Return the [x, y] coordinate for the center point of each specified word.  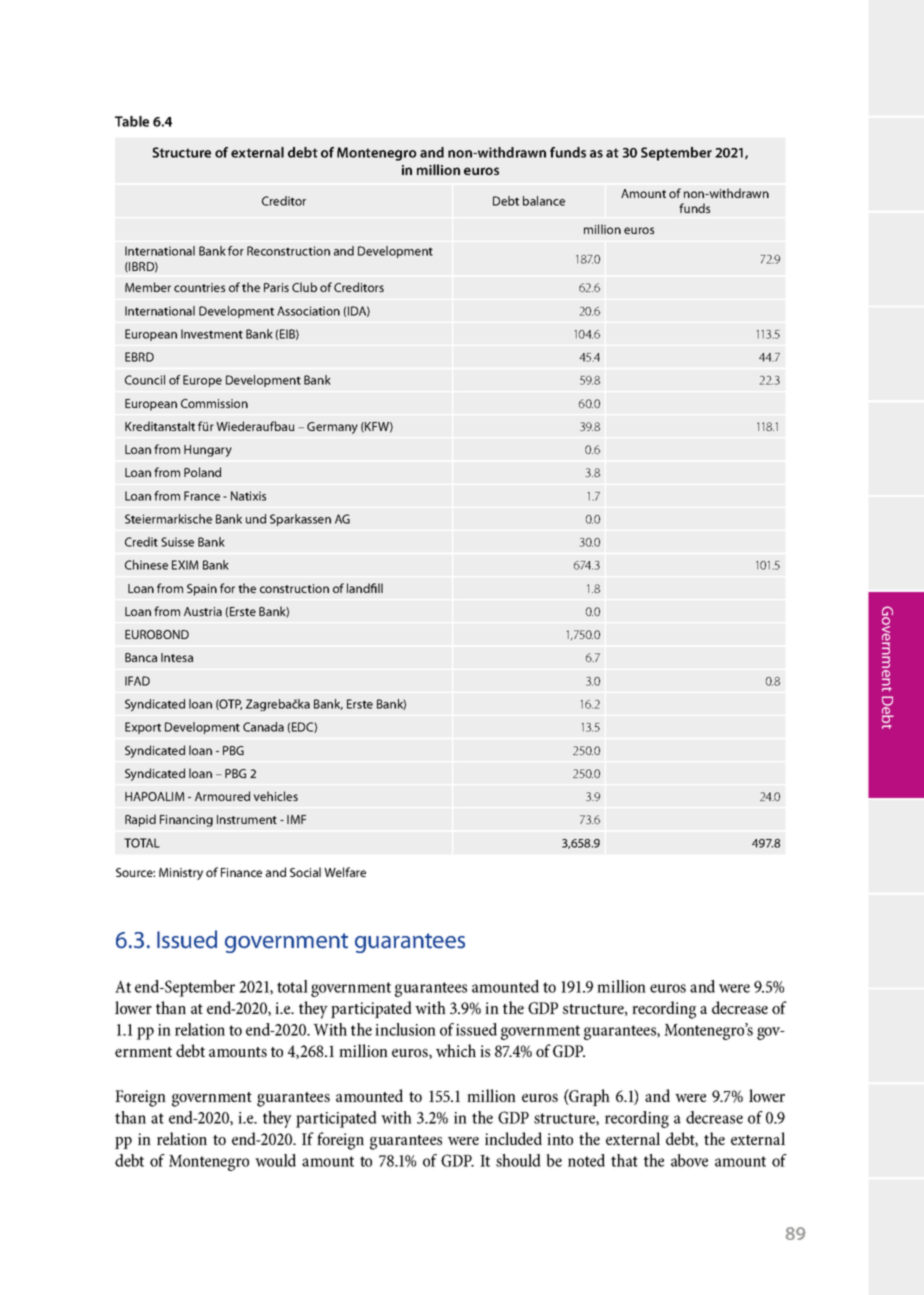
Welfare [345, 872]
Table [132, 121]
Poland [202, 472]
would [275, 1160]
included [513, 1138]
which [456, 1050]
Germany [332, 428]
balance [544, 201]
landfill [365, 588]
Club [304, 287]
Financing [186, 821]
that [624, 1160]
